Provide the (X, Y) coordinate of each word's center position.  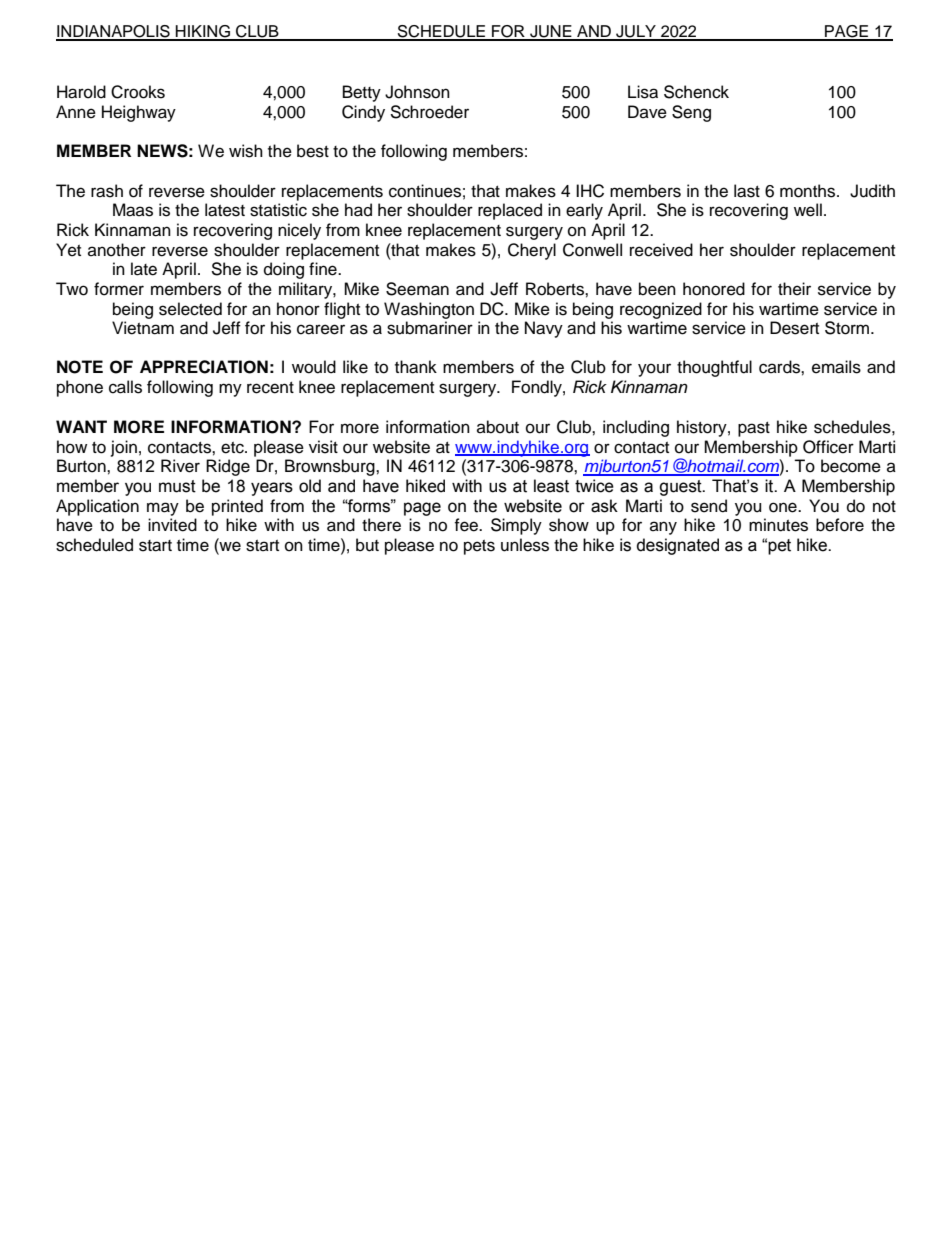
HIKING (203, 32)
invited (172, 525)
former (119, 289)
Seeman (417, 289)
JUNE (551, 32)
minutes (778, 525)
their (794, 289)
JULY (636, 32)
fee (467, 525)
